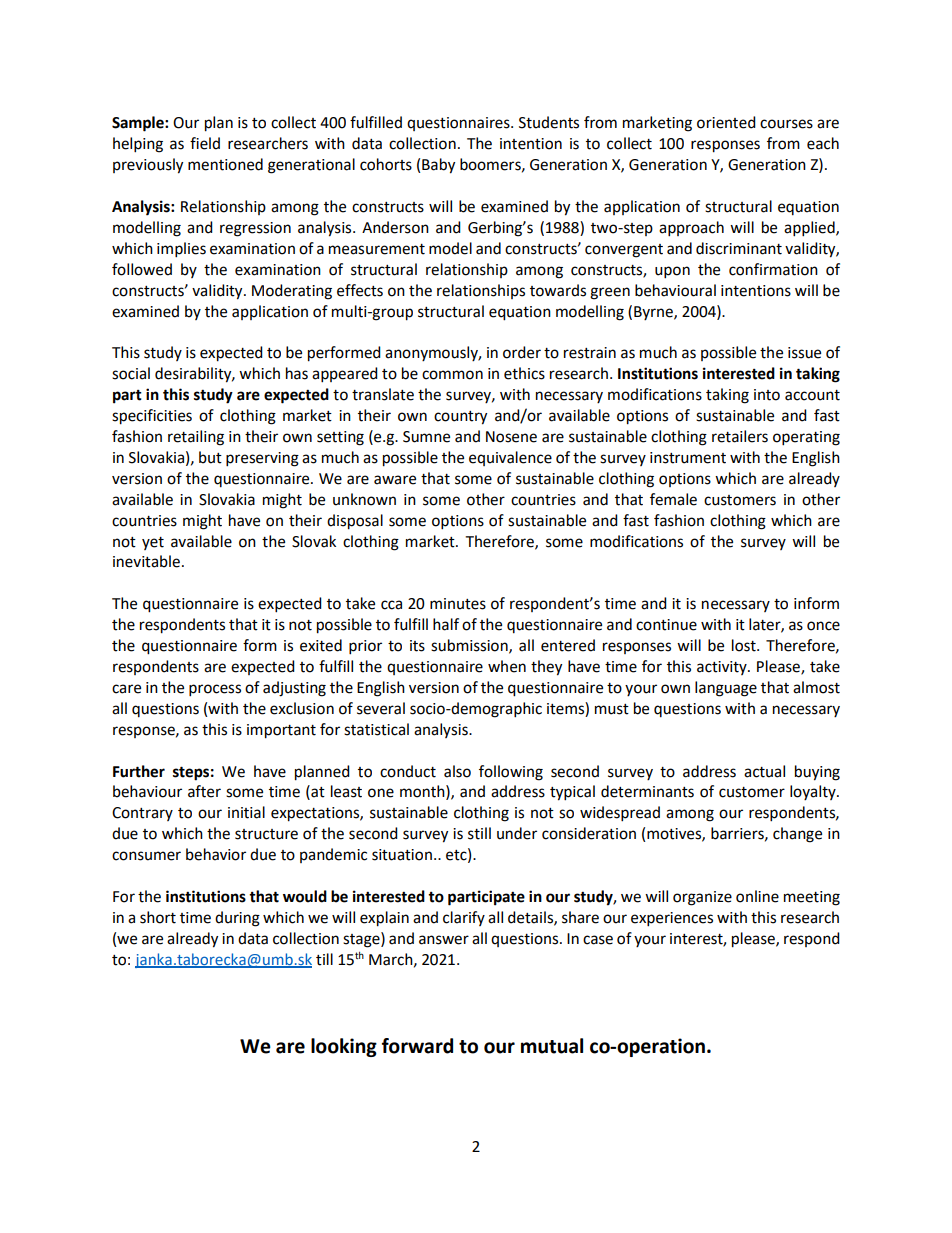 This screenshot has width=952, height=1233. What do you see at coordinates (457, 771) in the screenshot?
I see `also` at bounding box center [457, 771].
